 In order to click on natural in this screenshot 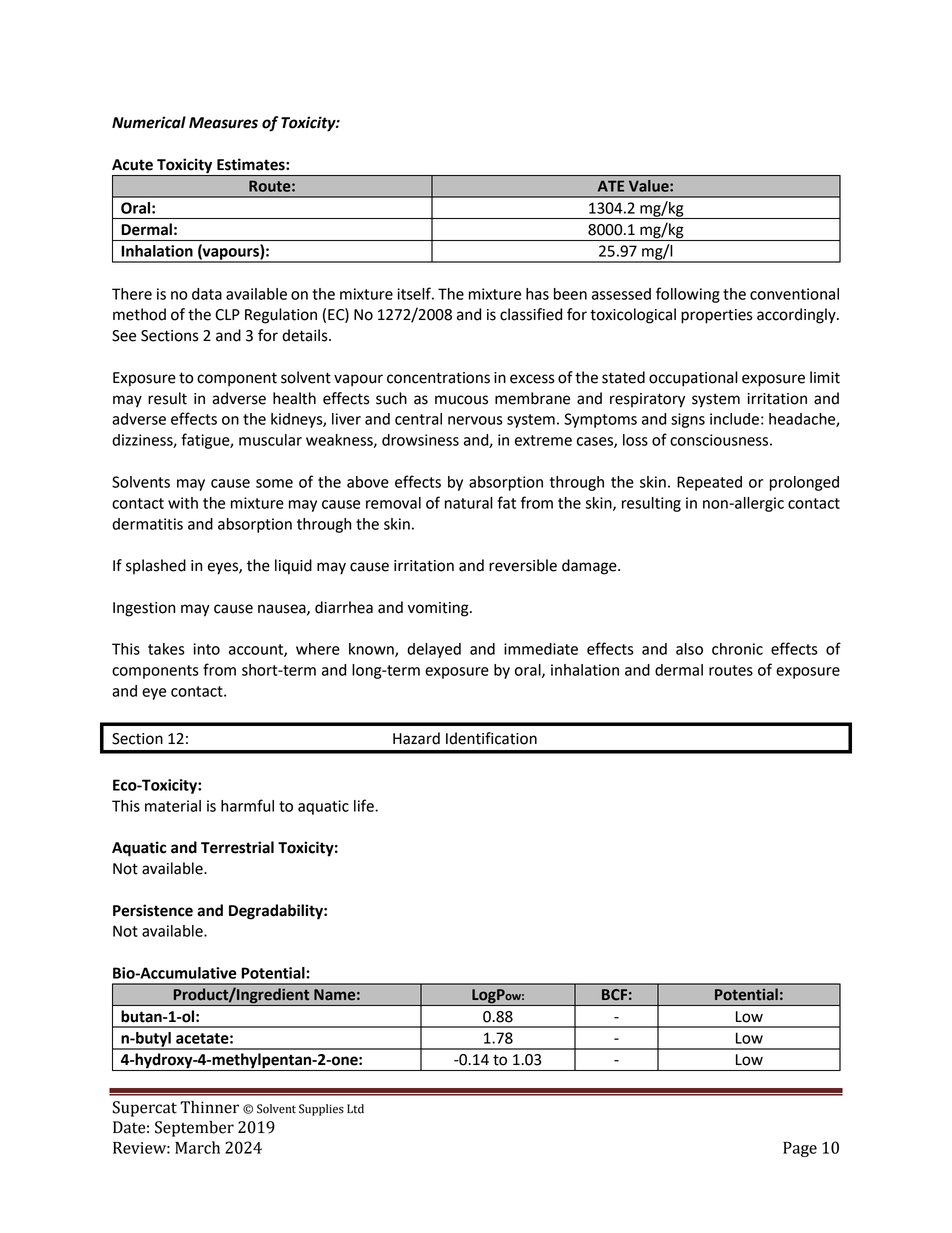, I will do `click(469, 503)`.
